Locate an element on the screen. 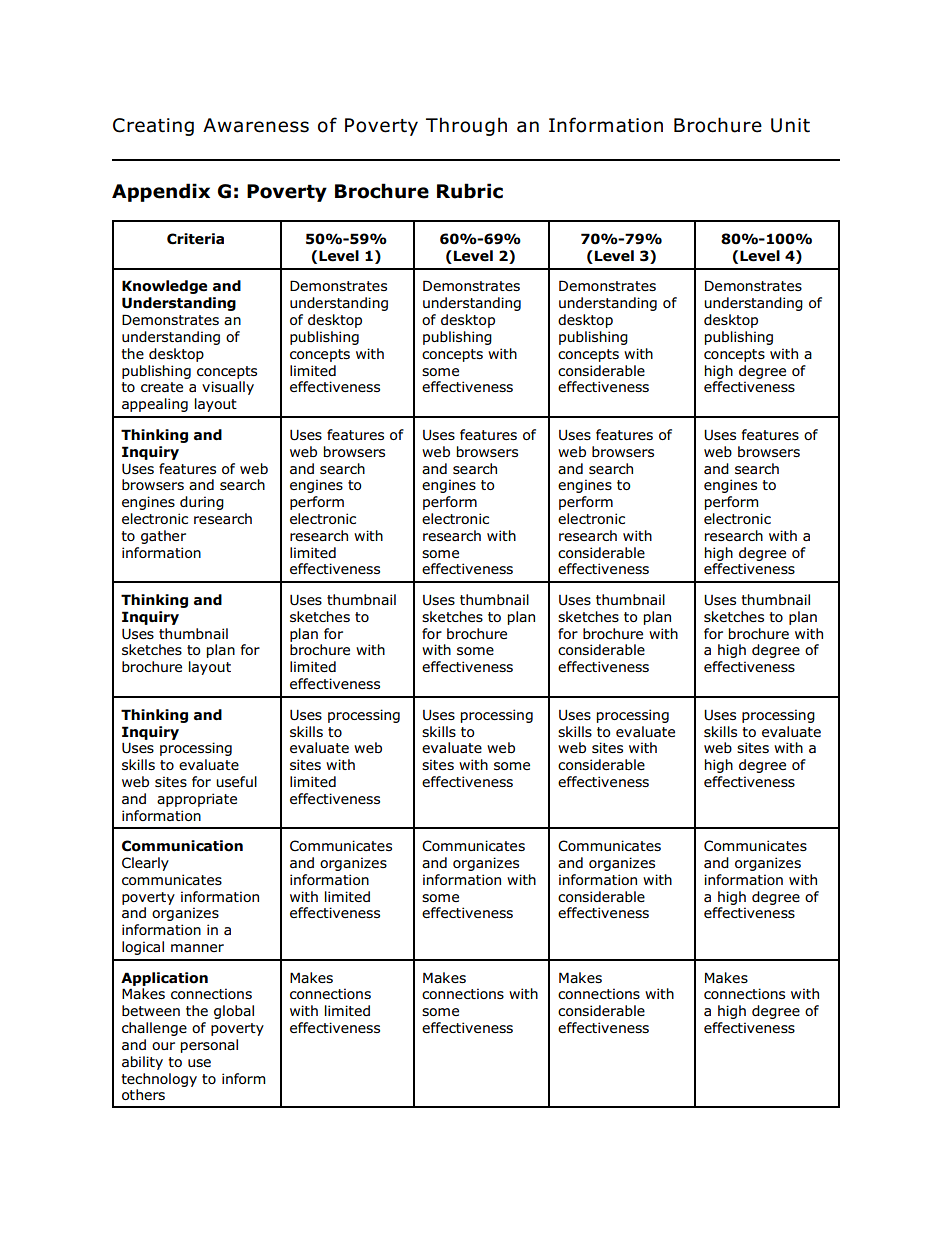 The height and width of the screenshot is (1233, 952). Rubric is located at coordinates (470, 191).
